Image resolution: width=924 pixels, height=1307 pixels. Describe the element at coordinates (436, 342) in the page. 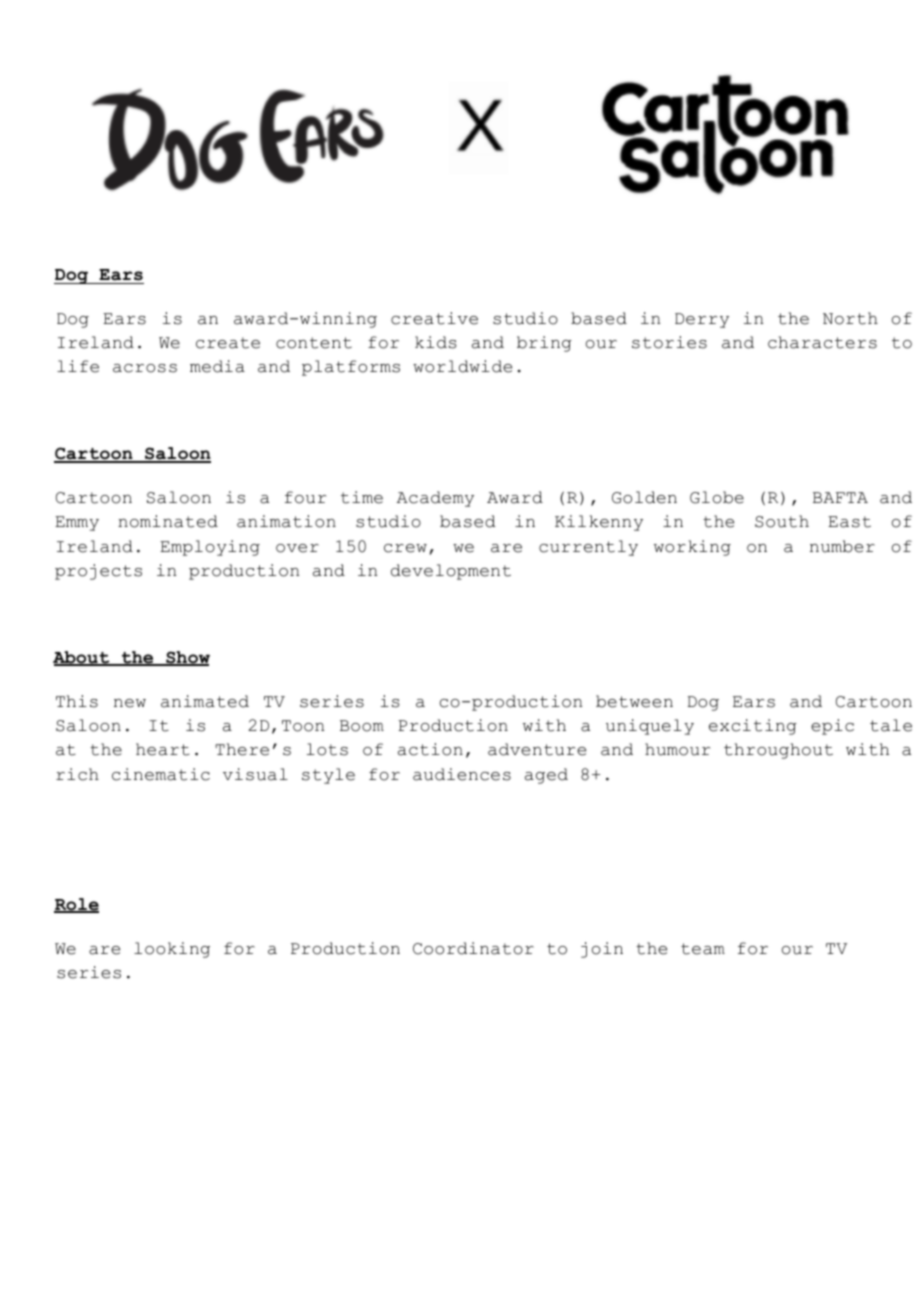

I see `kids` at that location.
